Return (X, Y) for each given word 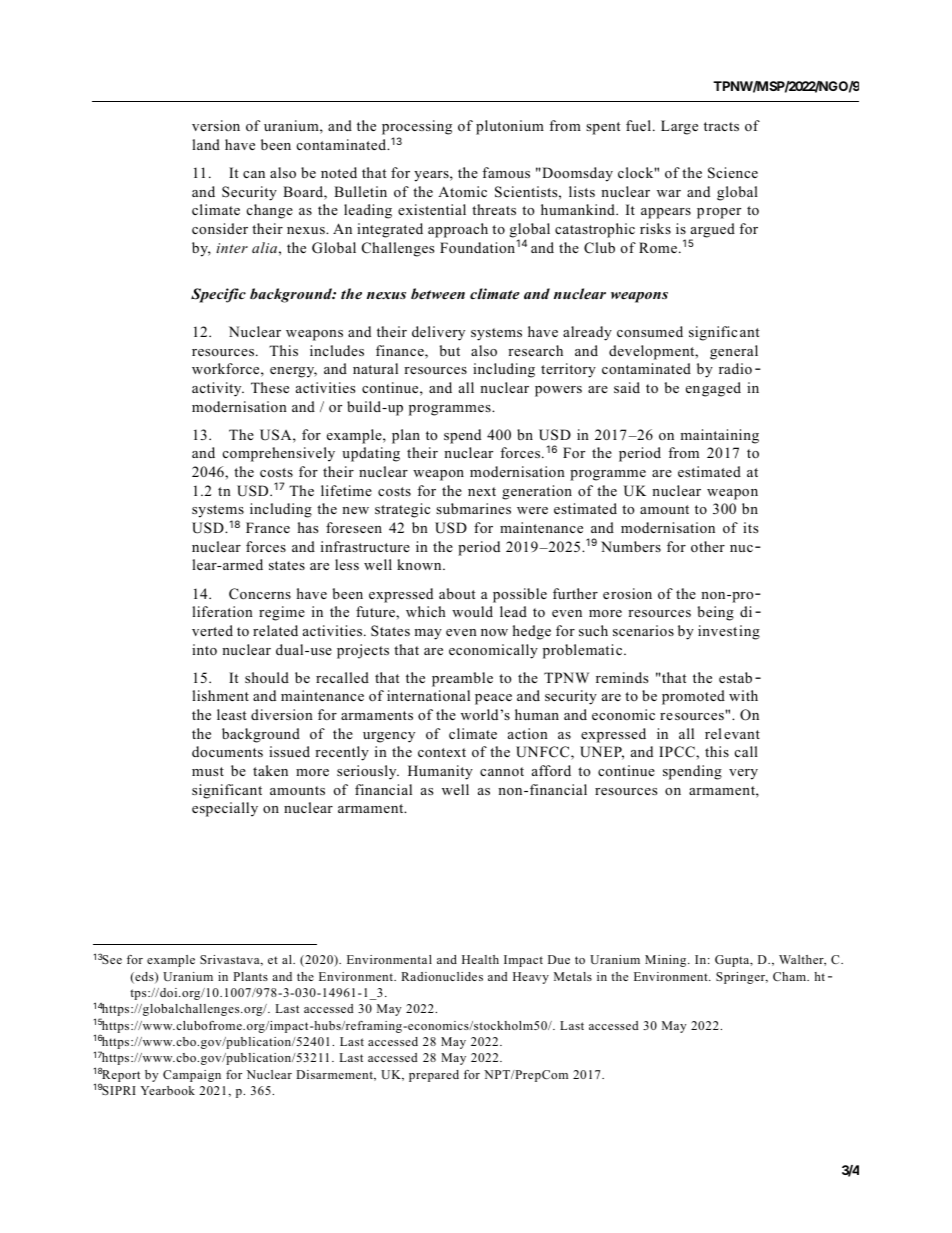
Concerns (260, 594)
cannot (502, 771)
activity (218, 389)
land (206, 144)
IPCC (678, 752)
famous (506, 172)
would (472, 611)
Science (733, 173)
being (715, 613)
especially (225, 809)
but (449, 350)
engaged (713, 389)
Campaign (192, 1076)
